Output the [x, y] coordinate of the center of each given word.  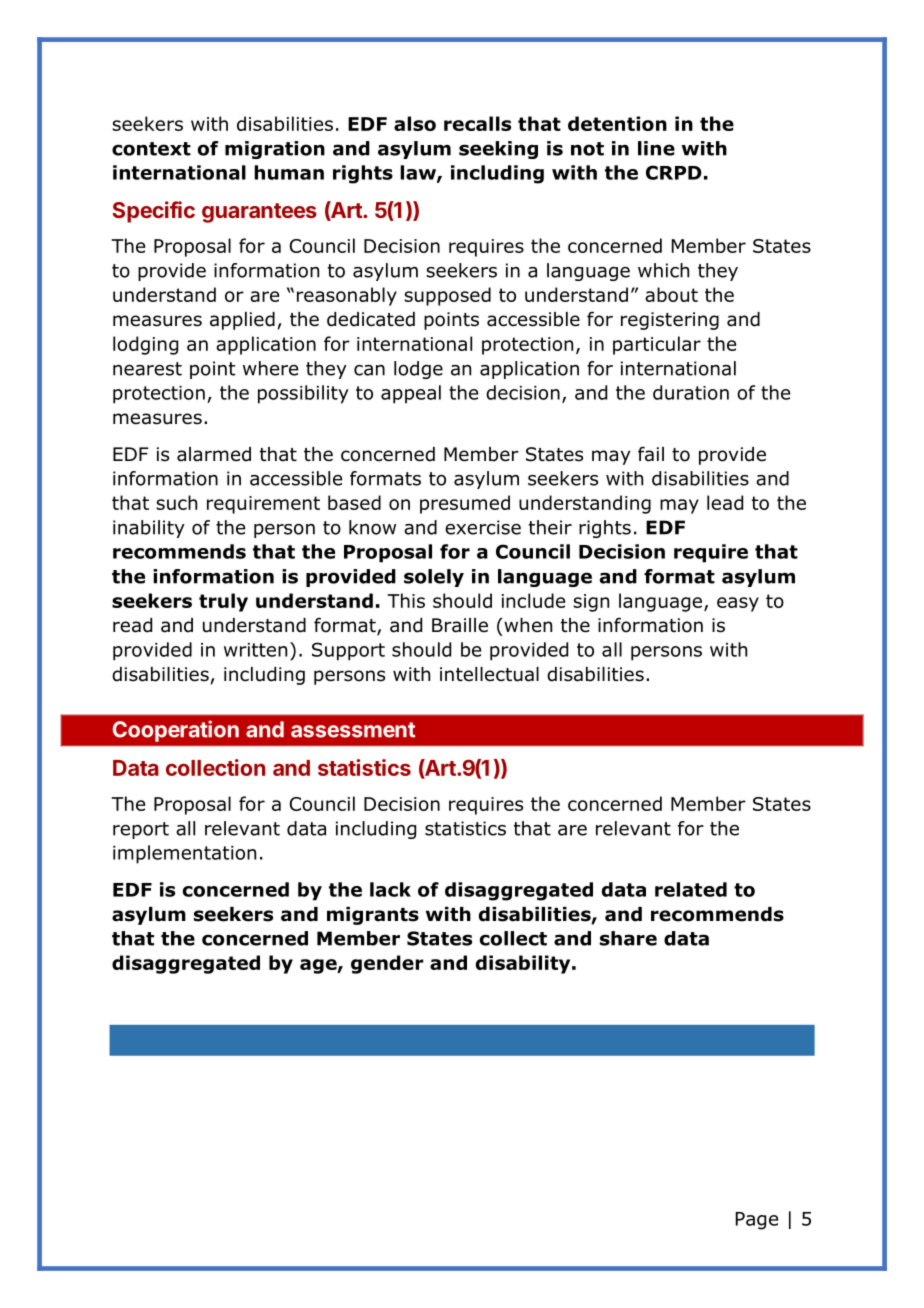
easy [738, 604]
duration [691, 392]
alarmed [214, 454]
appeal [411, 394]
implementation [184, 854]
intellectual [489, 674]
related [691, 889]
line [656, 148]
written [255, 650]
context [151, 149]
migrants [373, 916]
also [415, 123]
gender [387, 964]
